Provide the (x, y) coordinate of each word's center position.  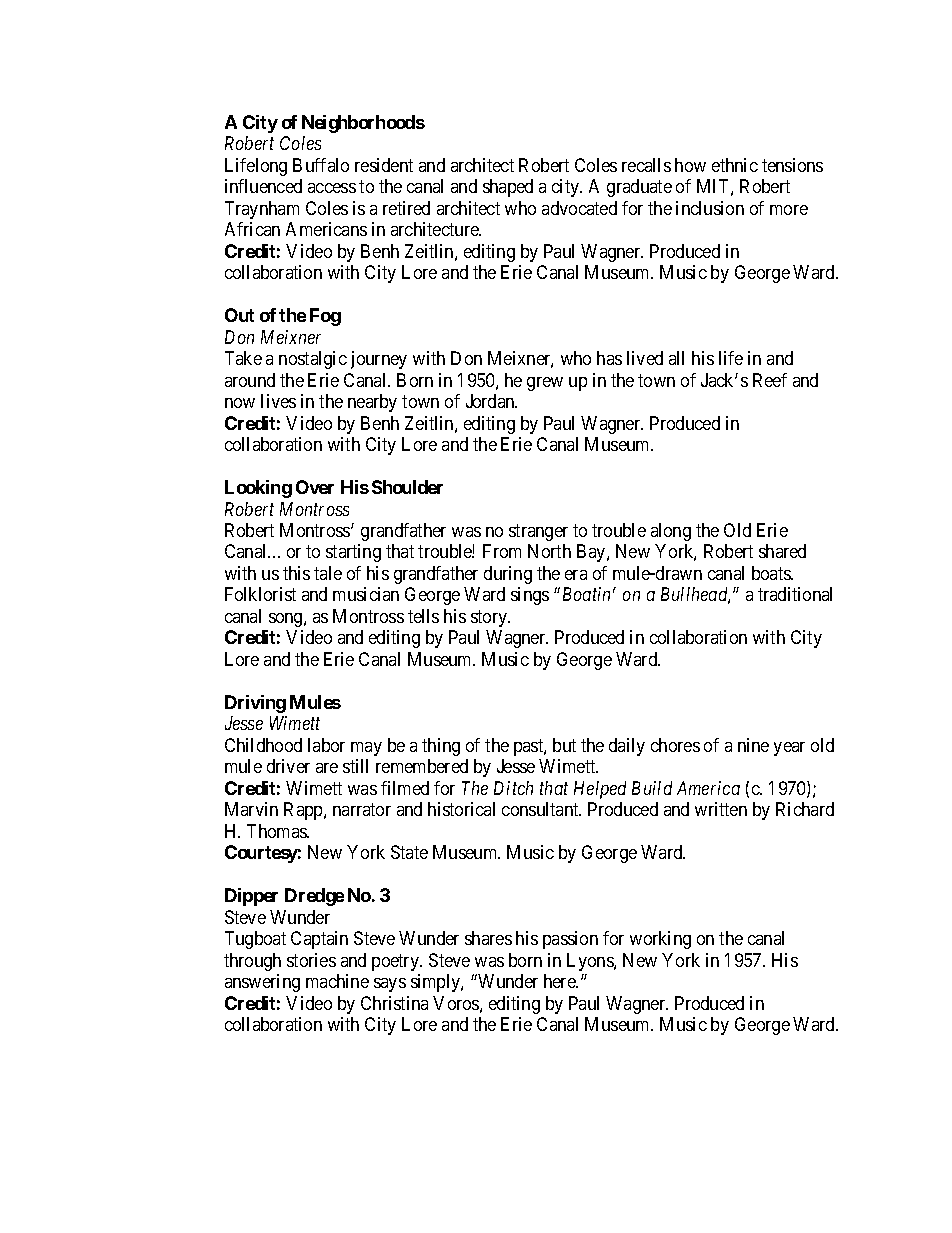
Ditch (513, 788)
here (561, 981)
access (332, 188)
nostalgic (313, 360)
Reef (770, 380)
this (296, 573)
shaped (508, 188)
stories (311, 960)
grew (545, 384)
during (508, 575)
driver (288, 766)
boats (772, 573)
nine (753, 745)
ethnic (735, 165)
